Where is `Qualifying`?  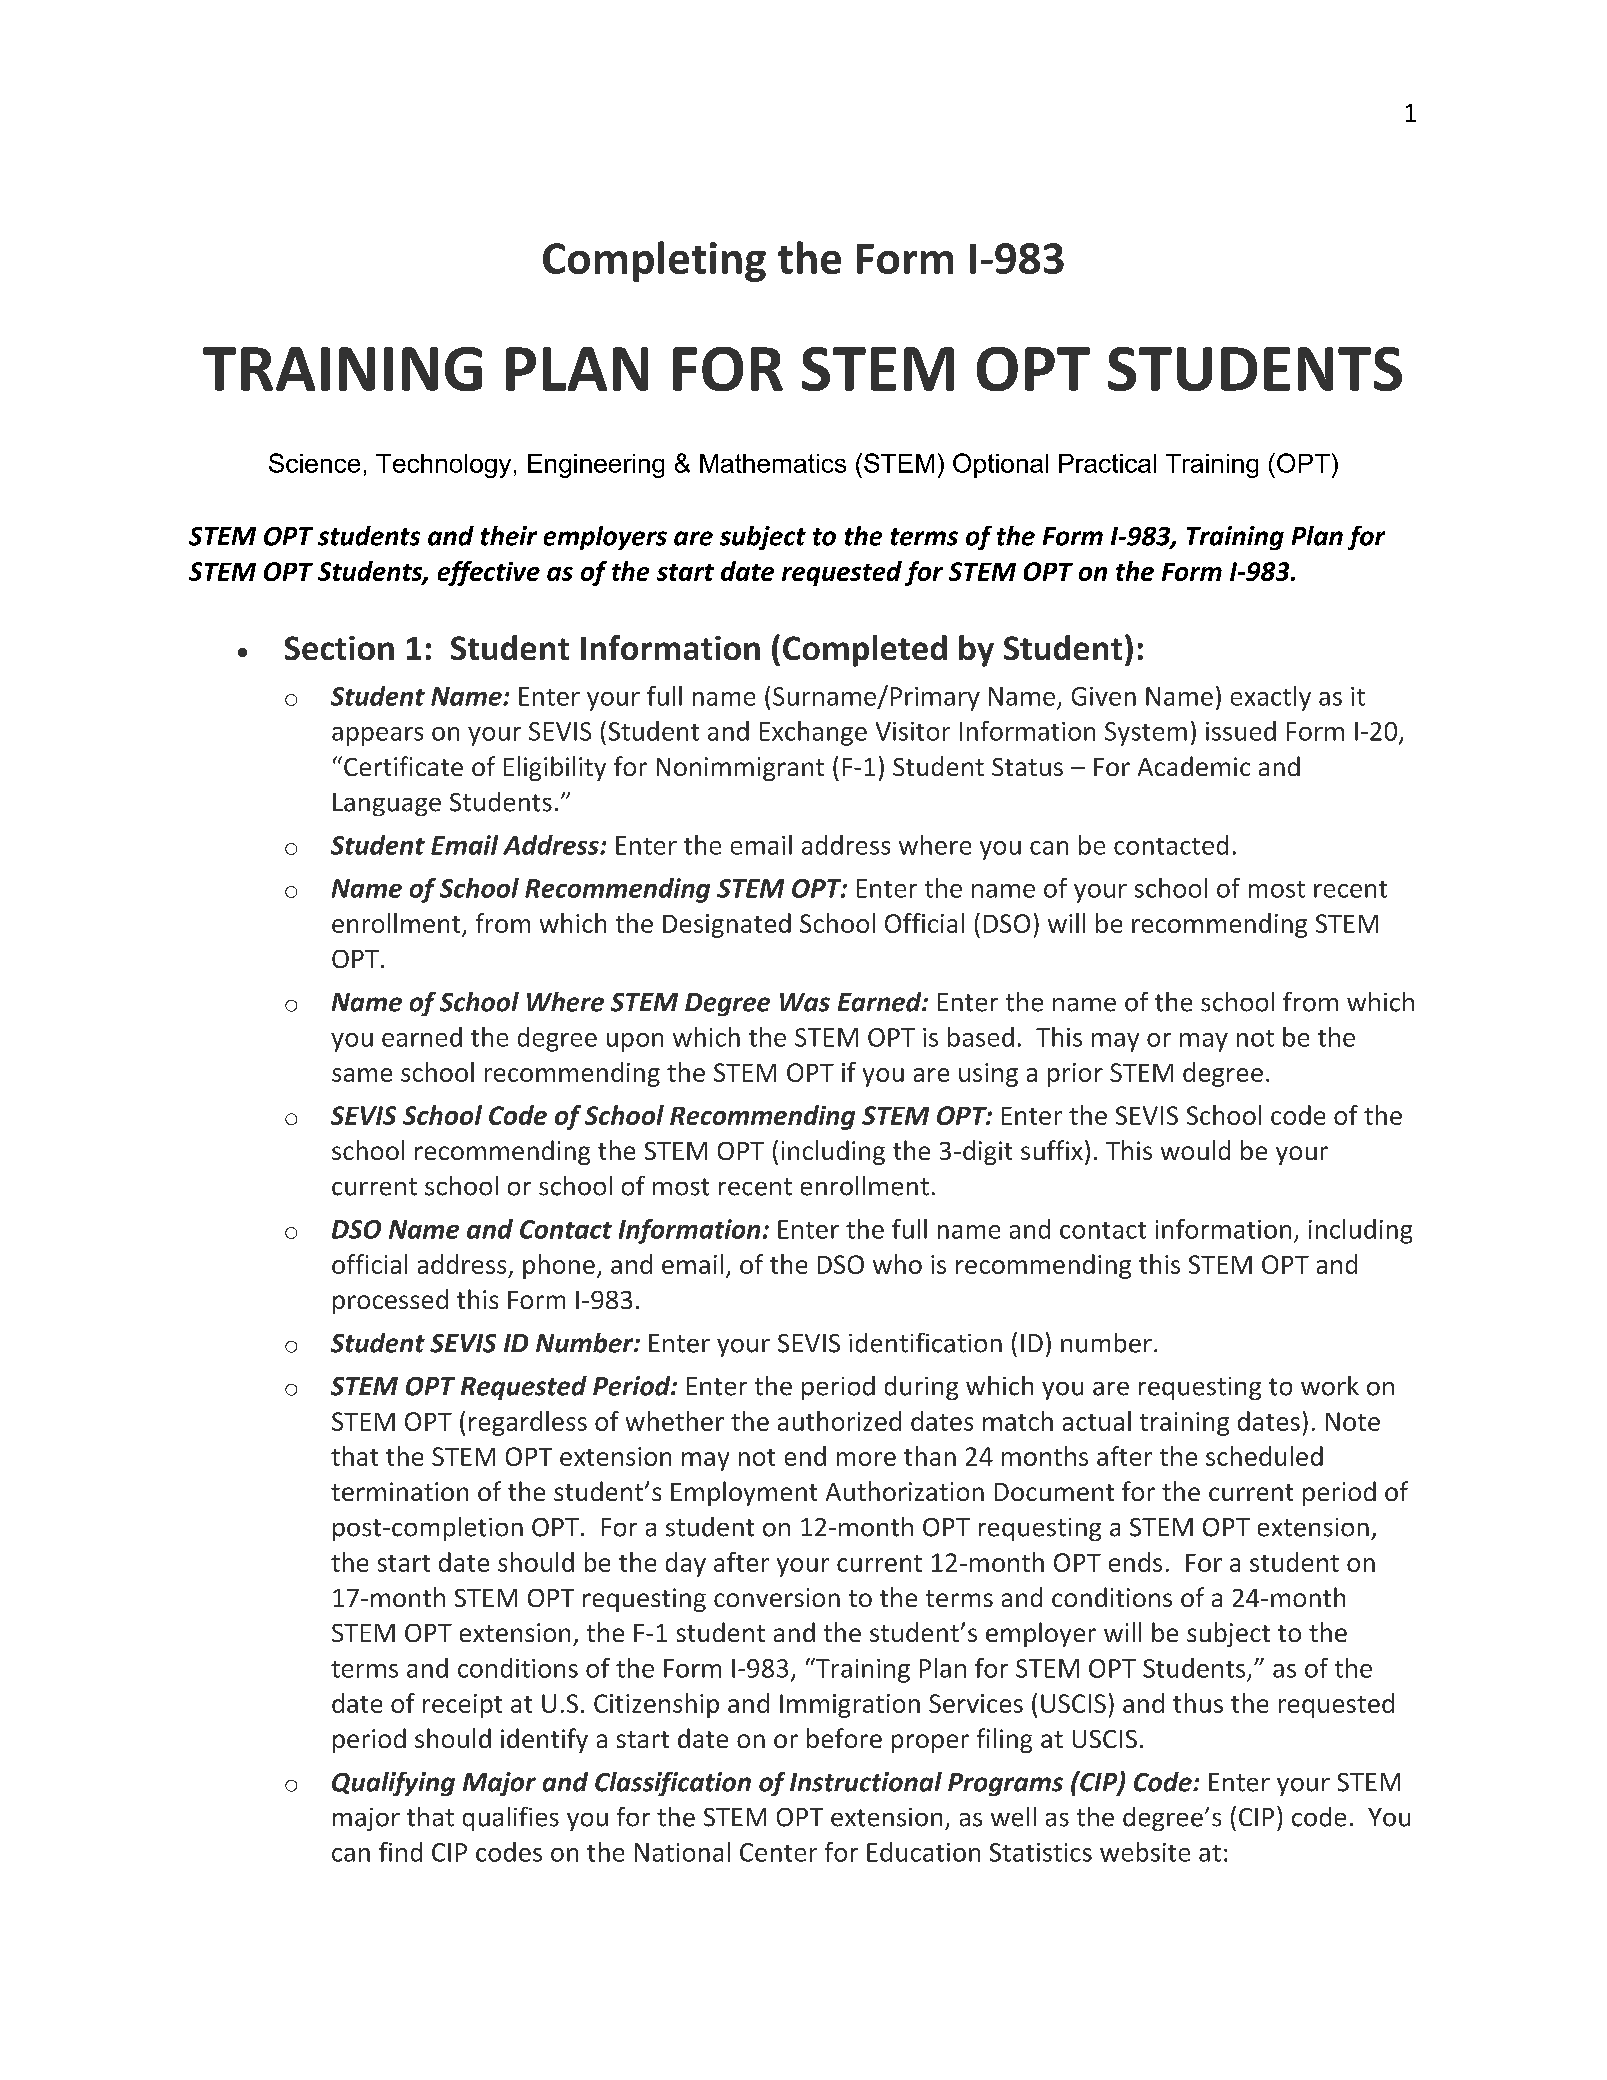 Qualifying is located at coordinates (393, 1784).
